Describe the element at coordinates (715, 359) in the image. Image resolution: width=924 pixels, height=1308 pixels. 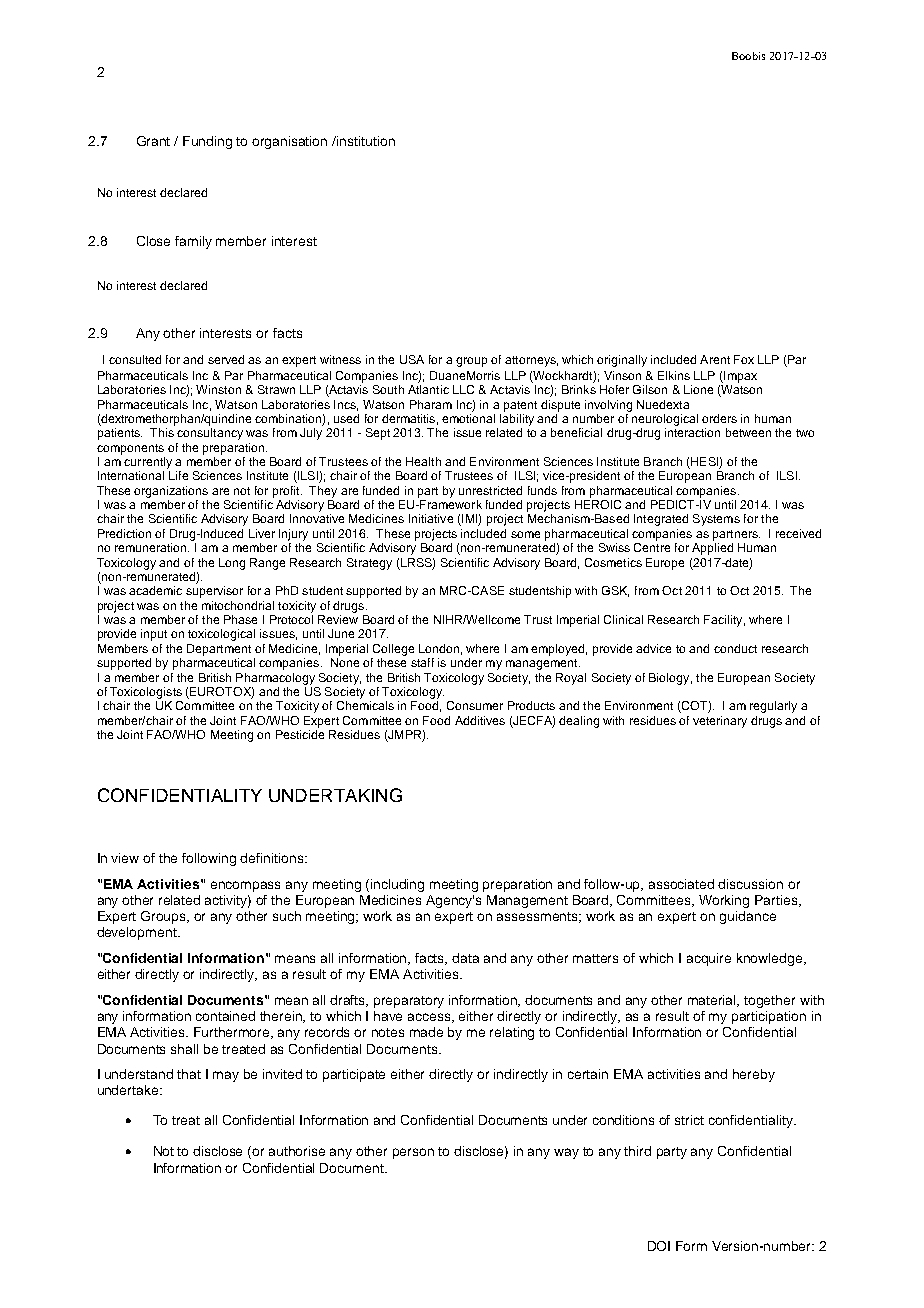
I see `Arent` at that location.
